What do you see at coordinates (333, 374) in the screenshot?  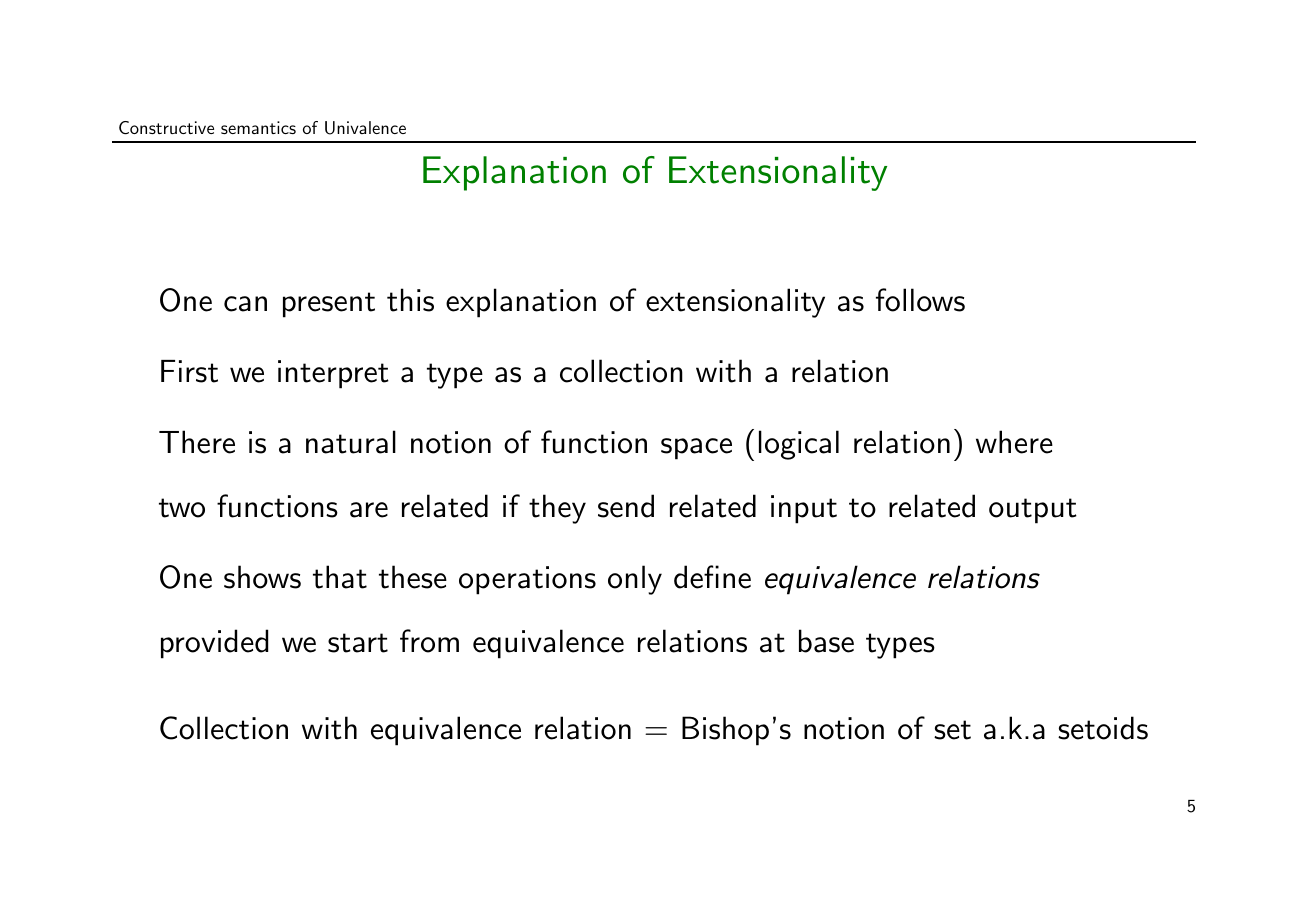 I see `interpret` at bounding box center [333, 374].
